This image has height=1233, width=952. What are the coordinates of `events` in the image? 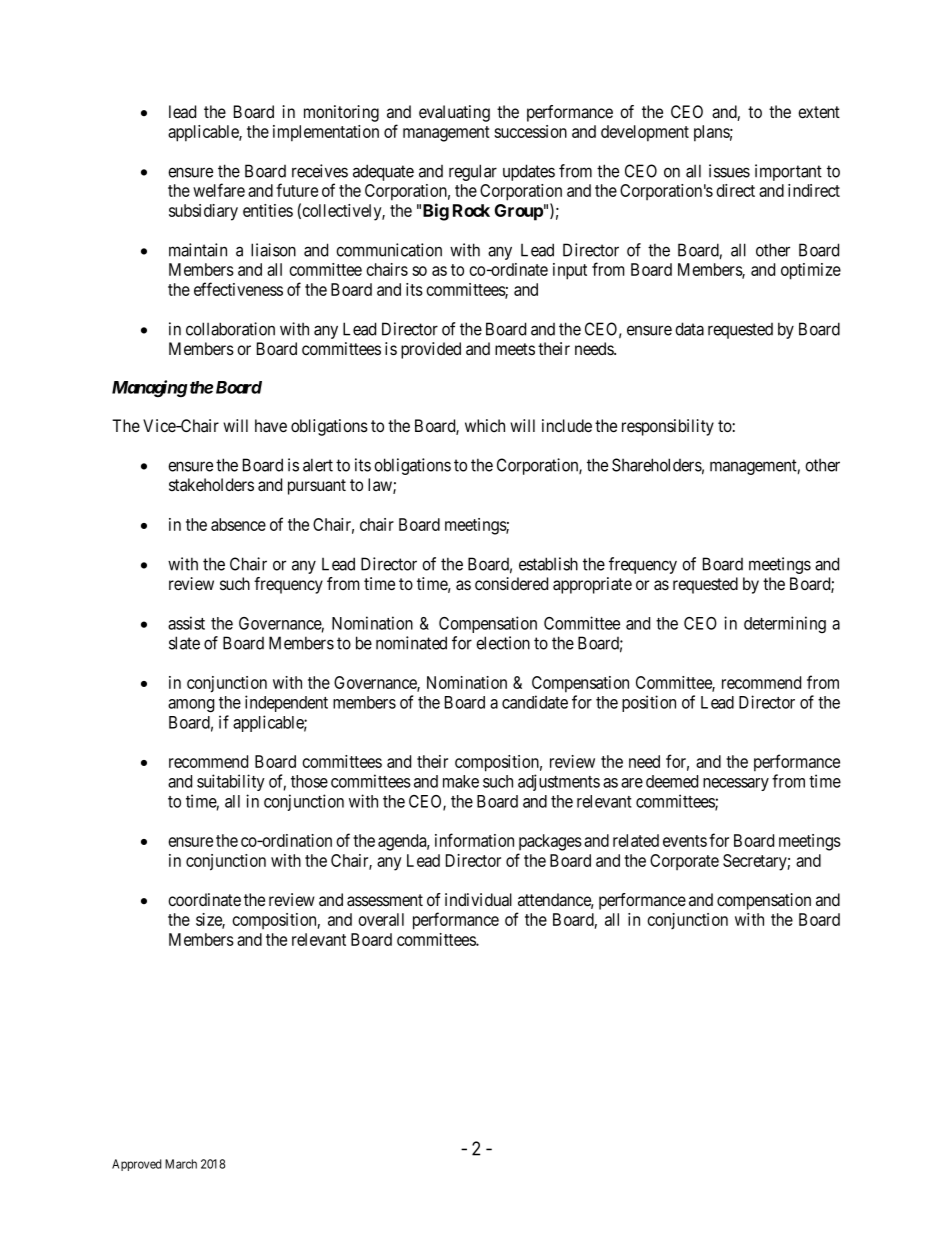 It's located at (685, 841).
